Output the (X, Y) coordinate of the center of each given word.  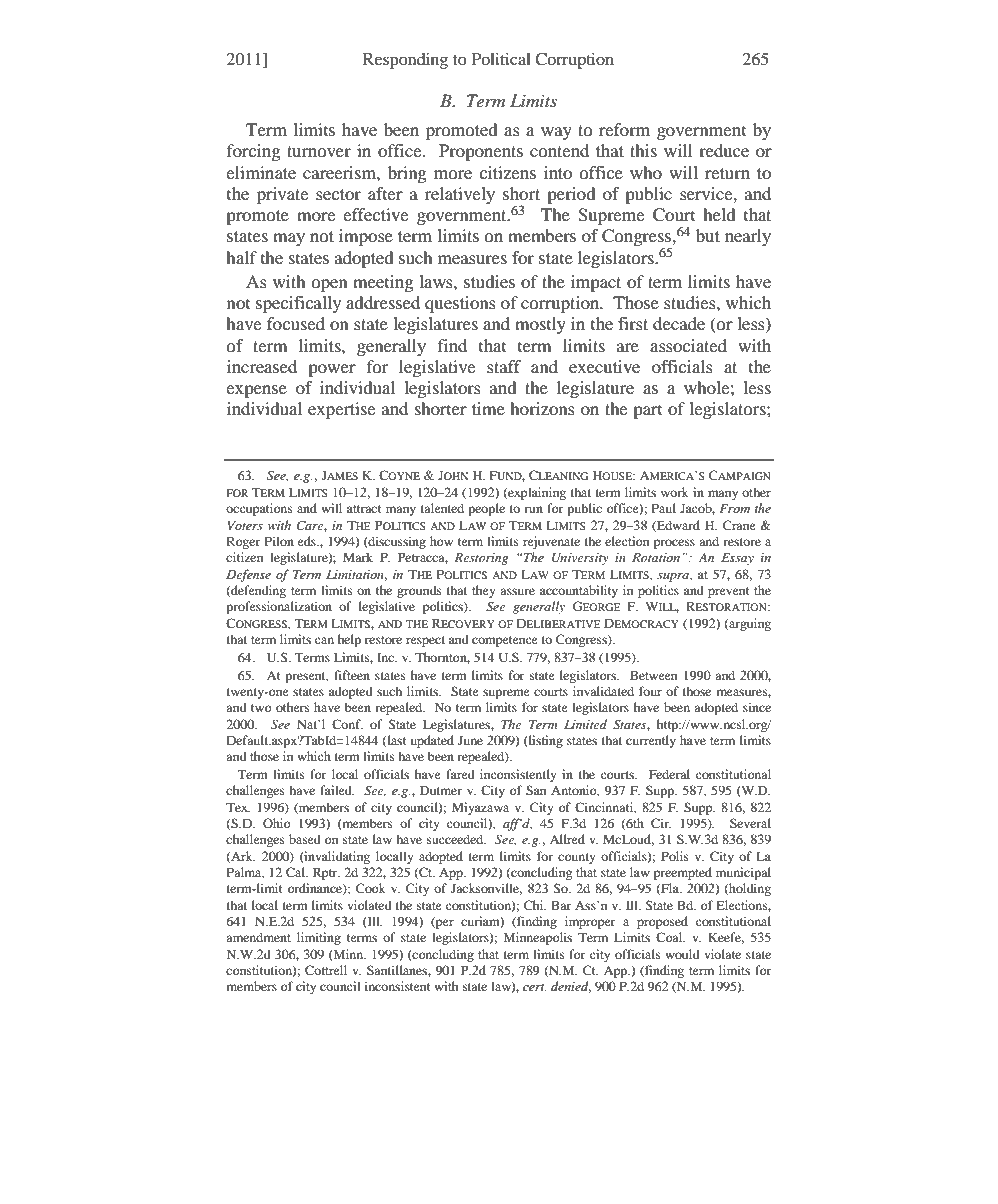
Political (501, 59)
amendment (258, 937)
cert (535, 987)
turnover (319, 151)
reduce (724, 150)
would (682, 954)
